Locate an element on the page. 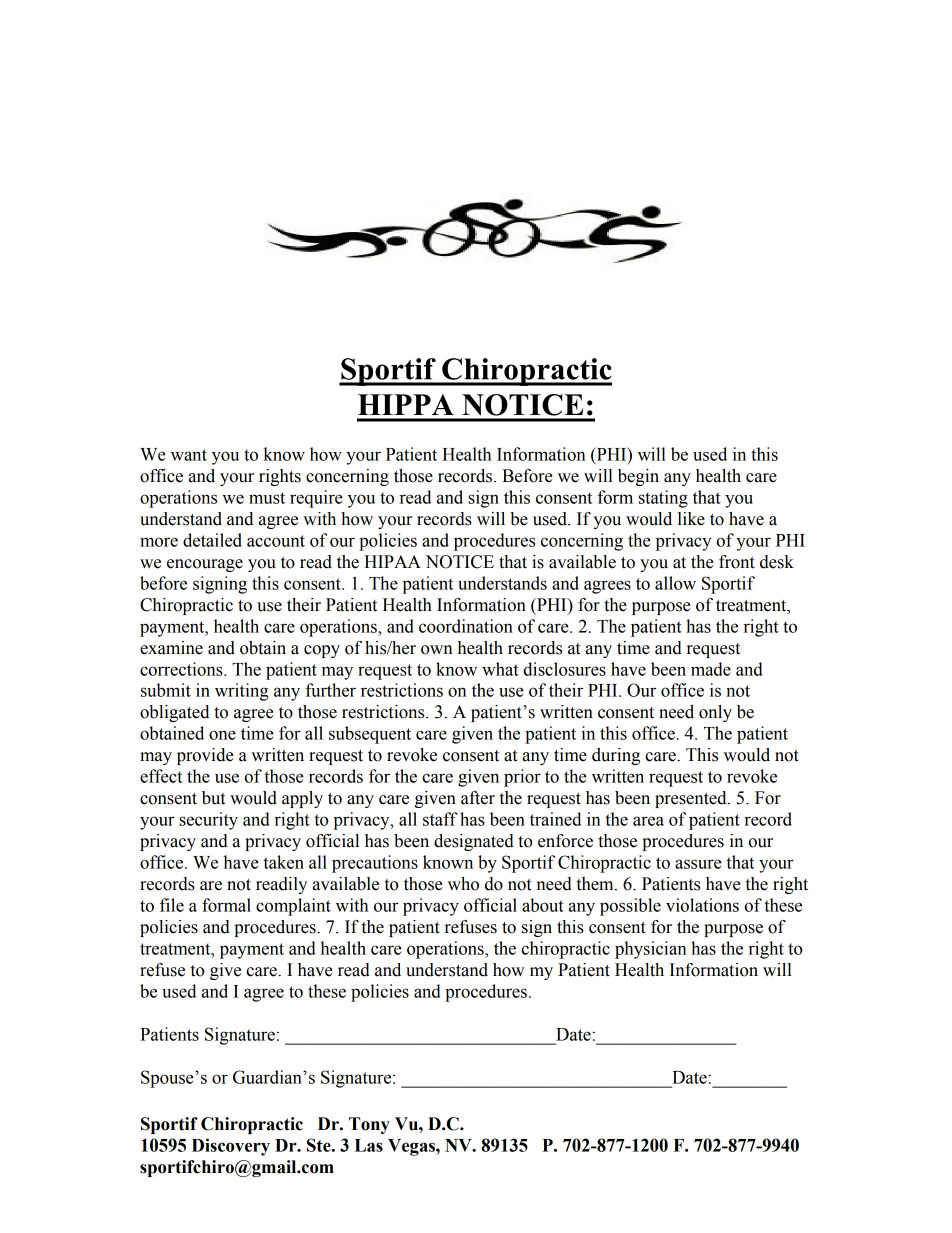 Image resolution: width=952 pixels, height=1233 pixels. but is located at coordinates (213, 798).
